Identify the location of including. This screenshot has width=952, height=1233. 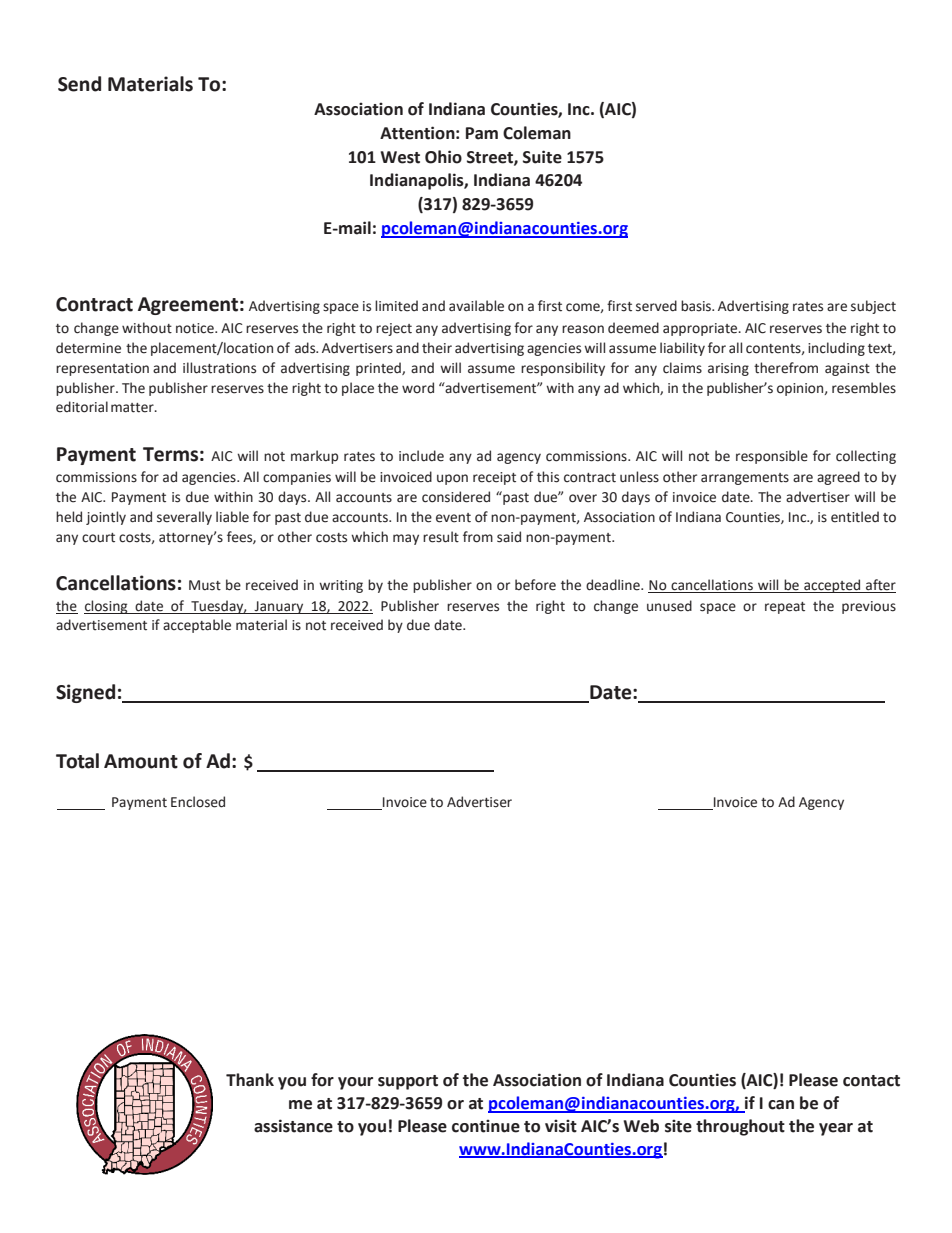
(836, 349).
